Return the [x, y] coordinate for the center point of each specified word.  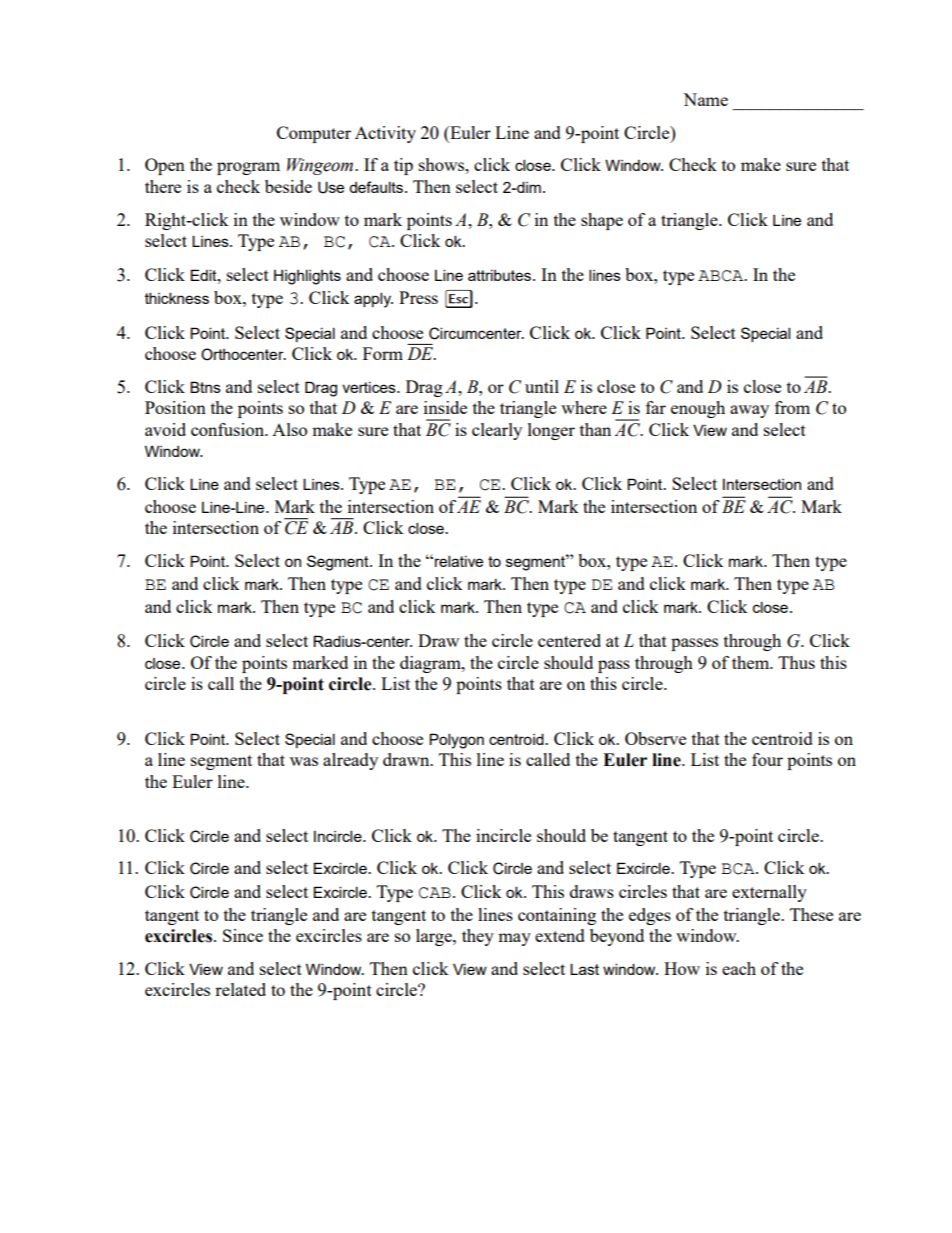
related [240, 989]
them [752, 662]
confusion [229, 429]
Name [705, 99]
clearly [497, 431]
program [248, 168]
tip [403, 166]
